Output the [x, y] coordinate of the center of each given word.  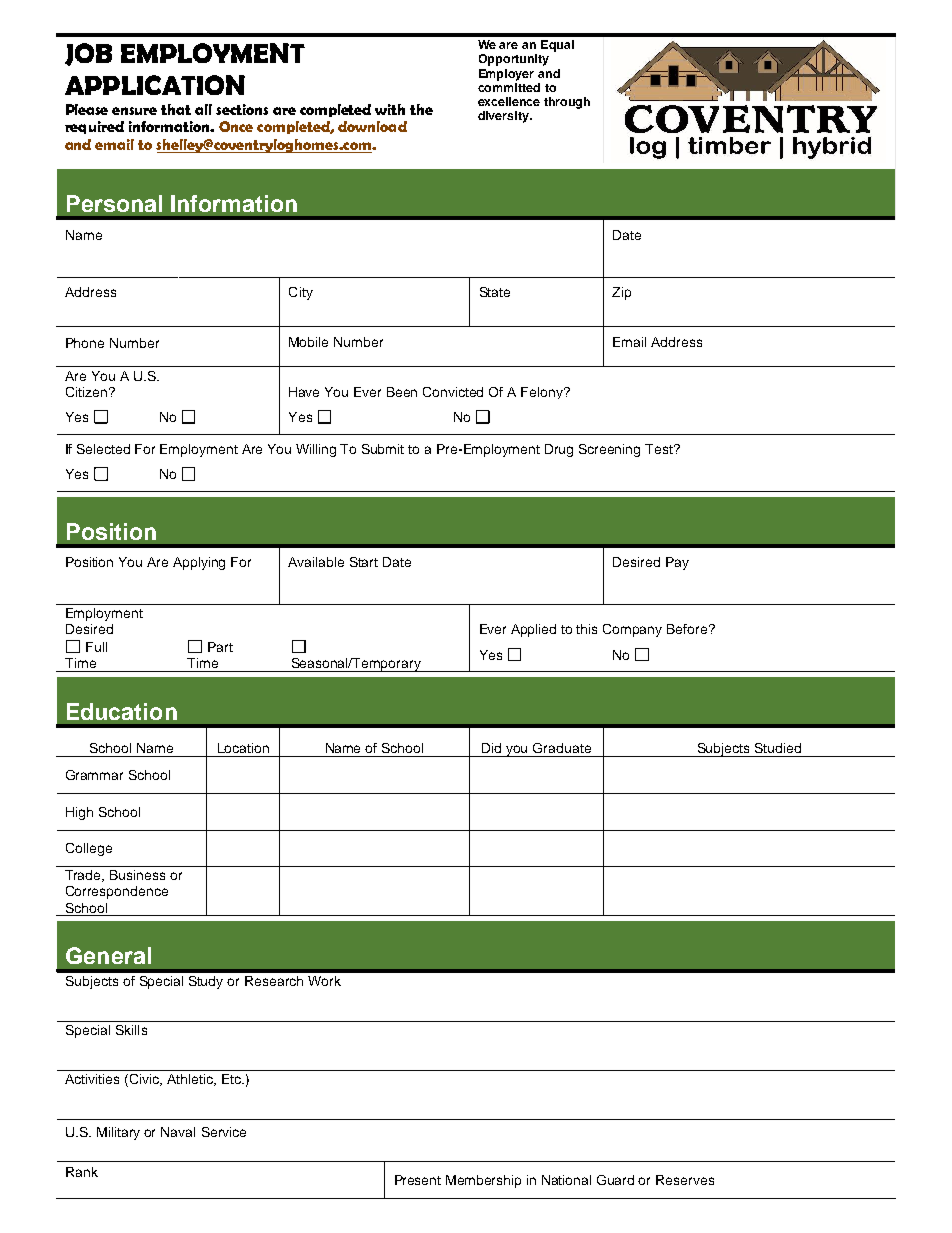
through [567, 103]
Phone [85, 343]
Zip [621, 293]
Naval [178, 1132]
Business [137, 875]
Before [688, 629]
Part [220, 647]
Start [364, 562]
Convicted [453, 392]
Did [491, 748]
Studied [778, 748]
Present [418, 1180]
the [421, 109]
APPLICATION [155, 85]
